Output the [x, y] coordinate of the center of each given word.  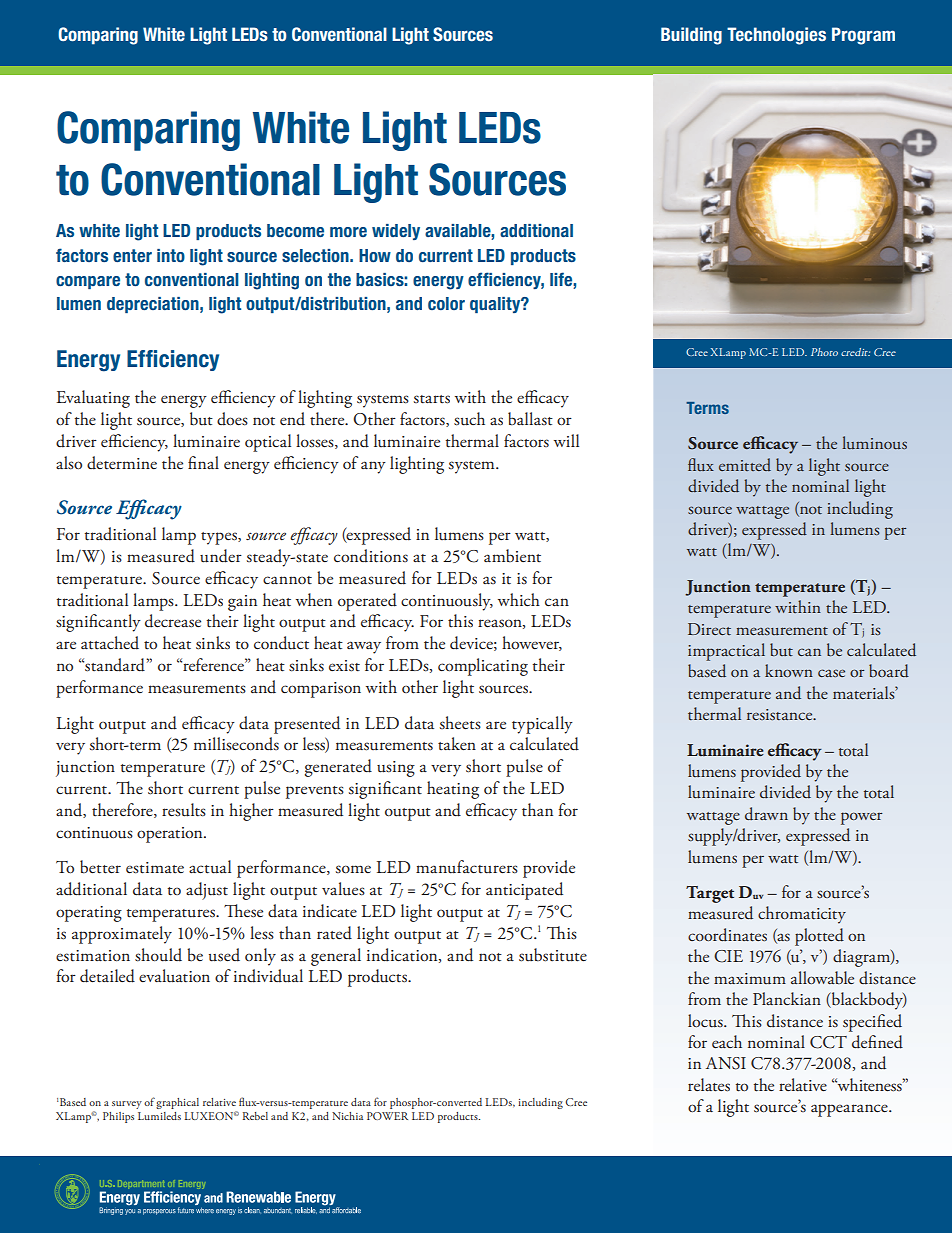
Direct [709, 629]
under [221, 556]
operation [171, 835]
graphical [177, 1103]
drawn [766, 814]
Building [691, 36]
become [295, 230]
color [446, 303]
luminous [874, 442]
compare [88, 282]
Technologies [776, 36]
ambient [512, 556]
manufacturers [467, 867]
